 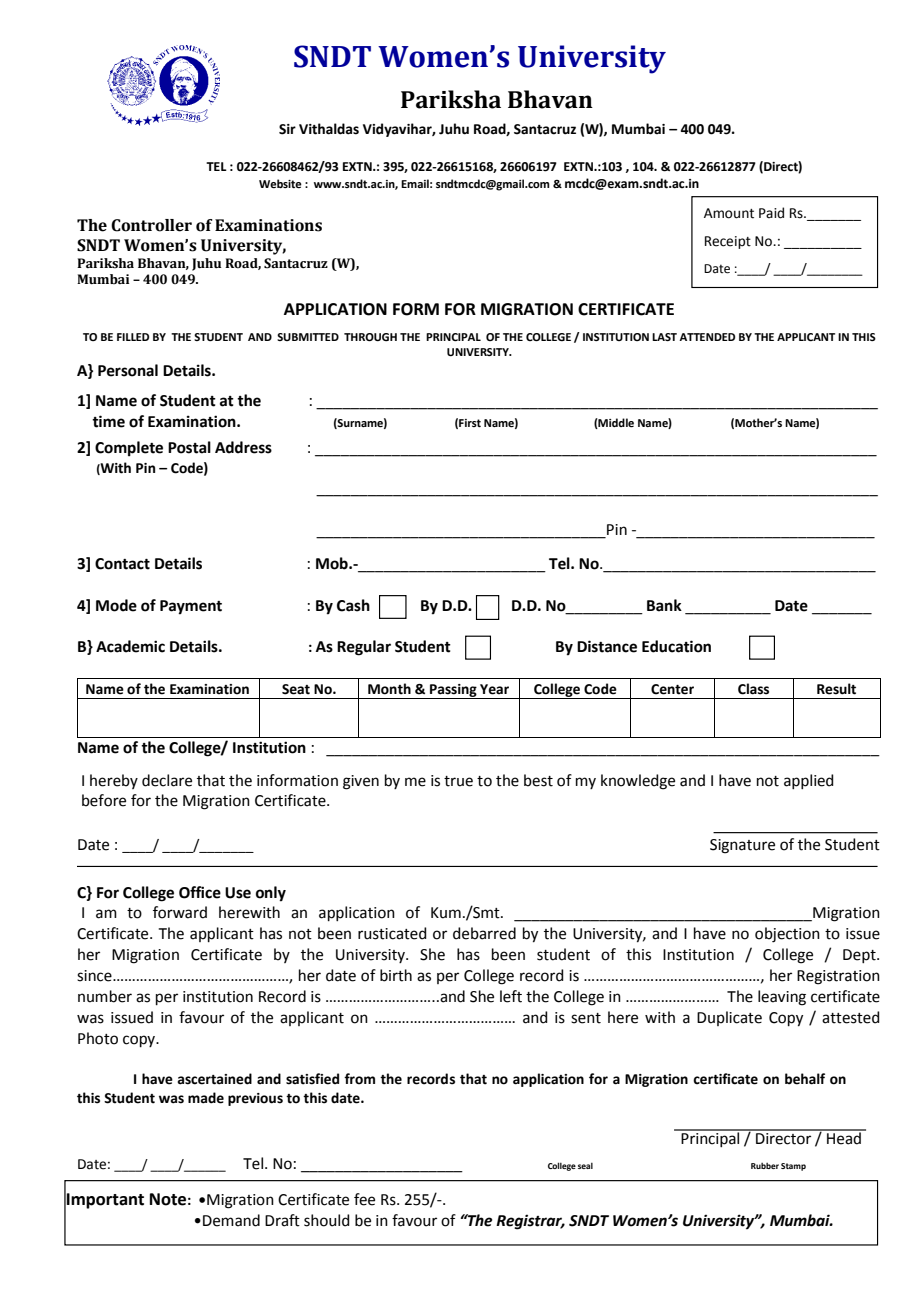 I want to click on Paid, so click(x=771, y=213).
